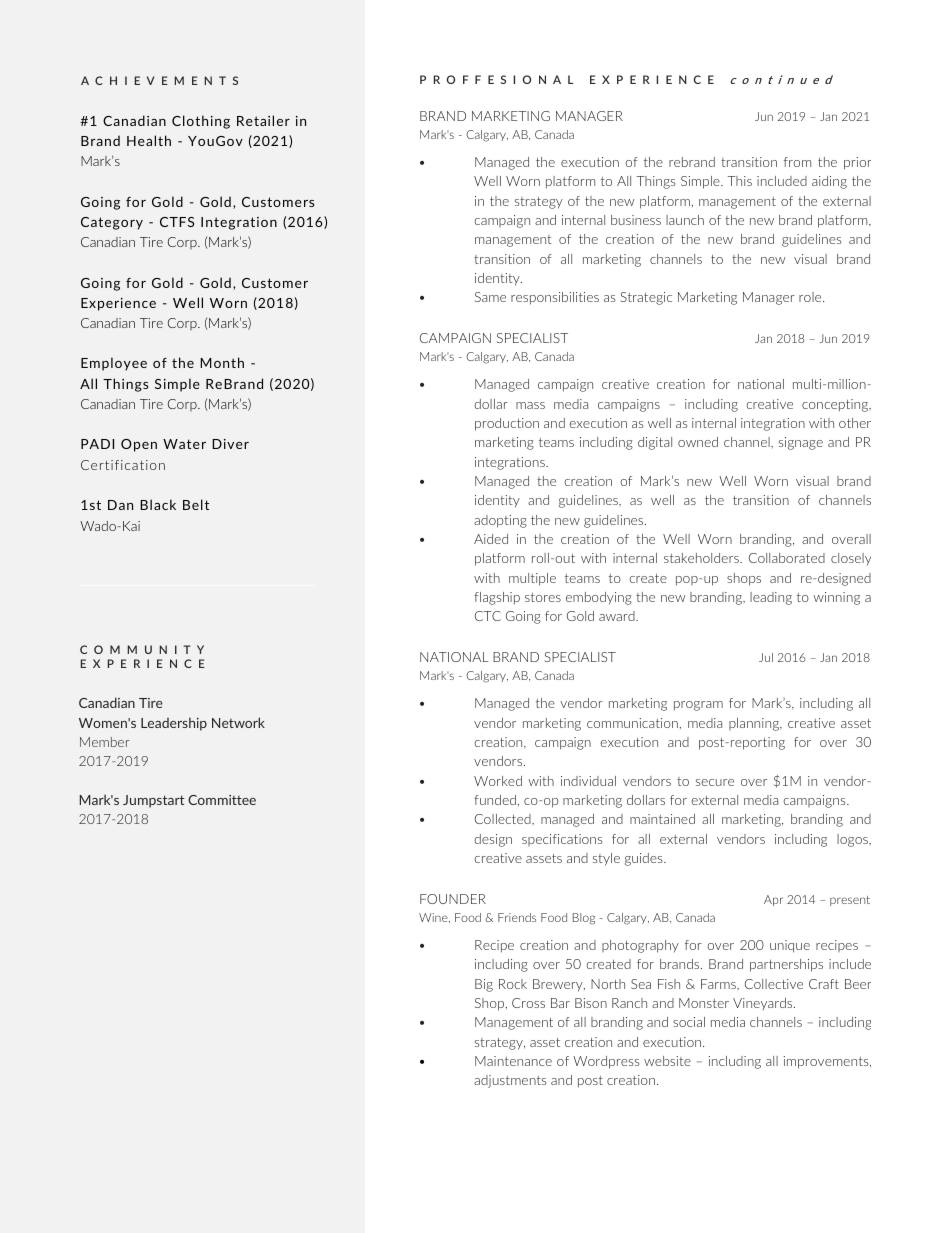 This page has width=952, height=1233. What do you see at coordinates (490, 297) in the page?
I see `Same` at bounding box center [490, 297].
